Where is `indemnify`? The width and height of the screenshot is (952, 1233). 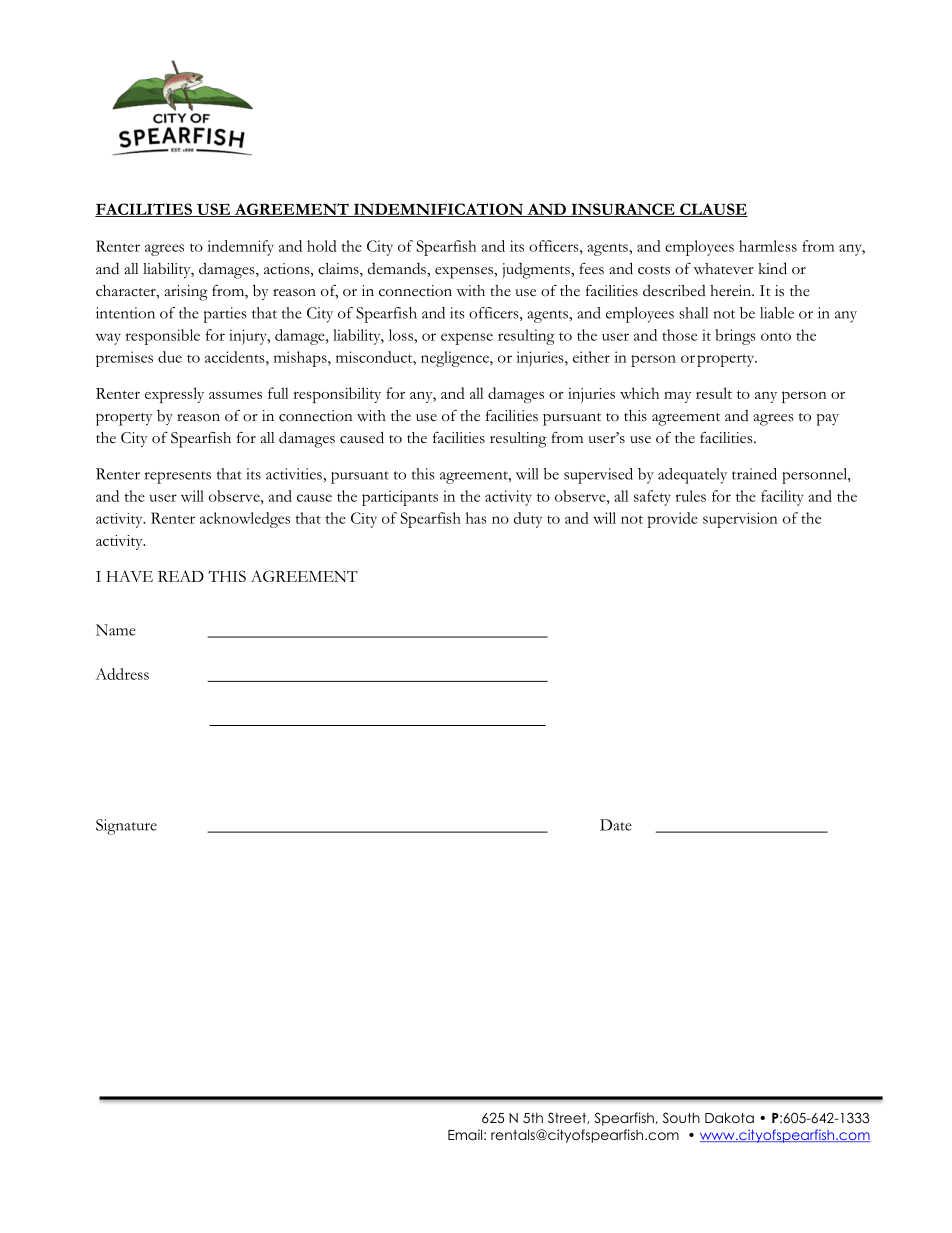 indemnify is located at coordinates (240, 248).
